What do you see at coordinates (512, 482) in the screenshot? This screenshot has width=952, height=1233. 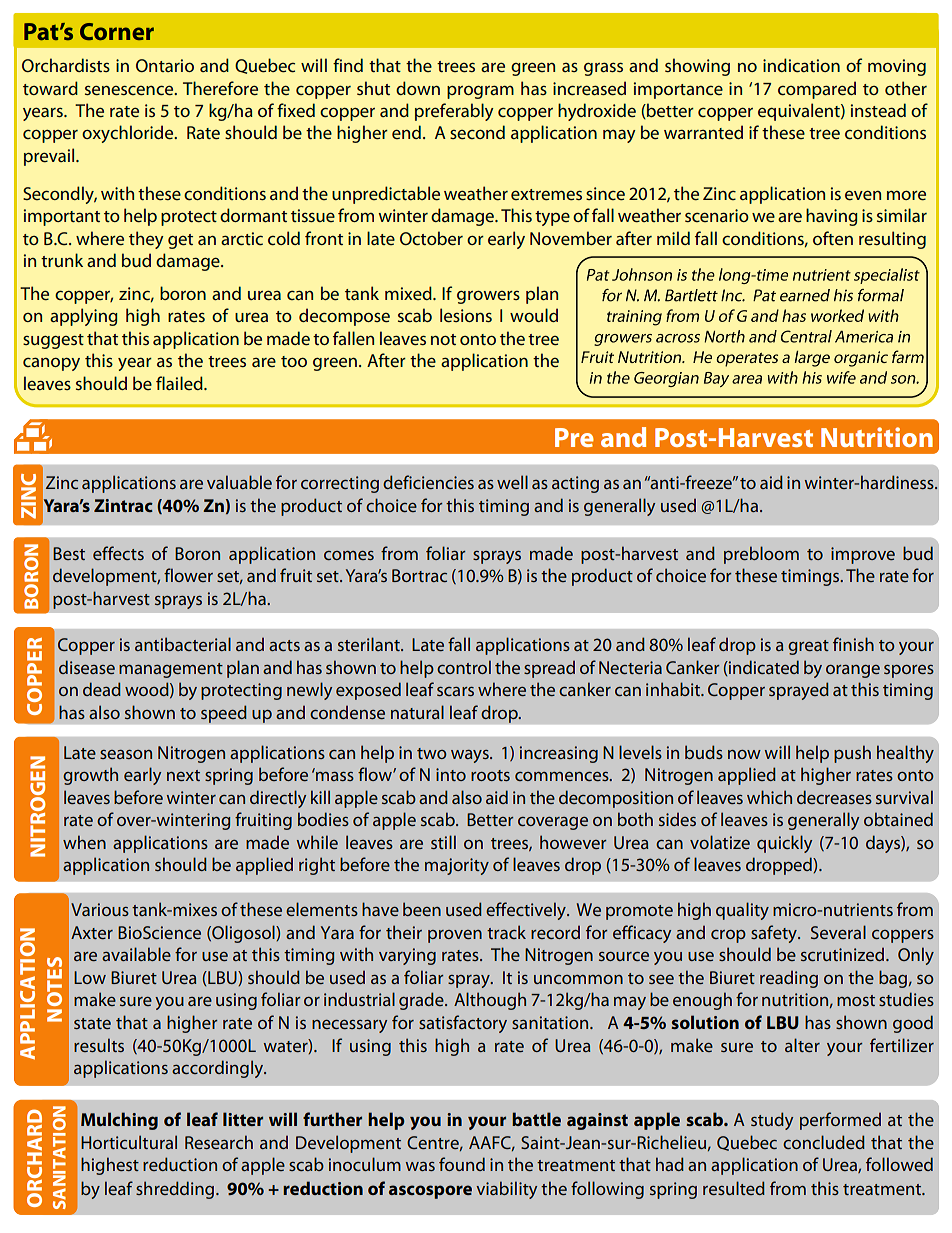 I see `well` at bounding box center [512, 482].
